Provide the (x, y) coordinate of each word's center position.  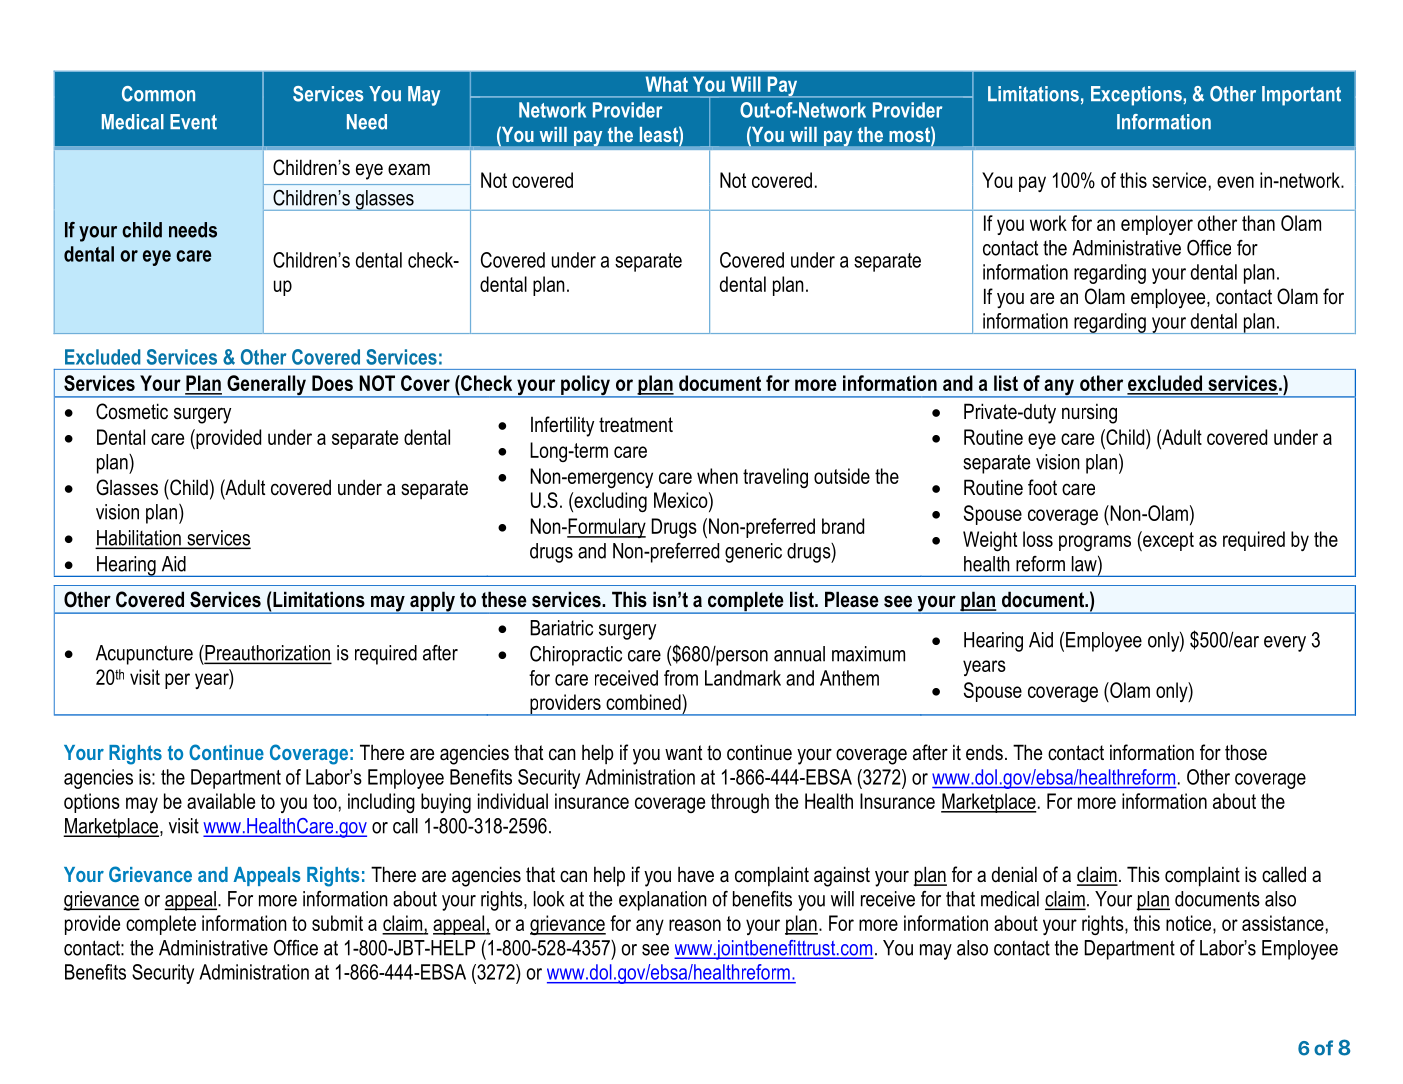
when (717, 476)
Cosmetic (132, 411)
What (667, 84)
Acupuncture (144, 655)
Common (158, 94)
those (1246, 752)
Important (1301, 96)
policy (585, 386)
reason (695, 925)
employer (1157, 225)
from (681, 678)
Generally (266, 386)
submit (337, 923)
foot (1042, 487)
